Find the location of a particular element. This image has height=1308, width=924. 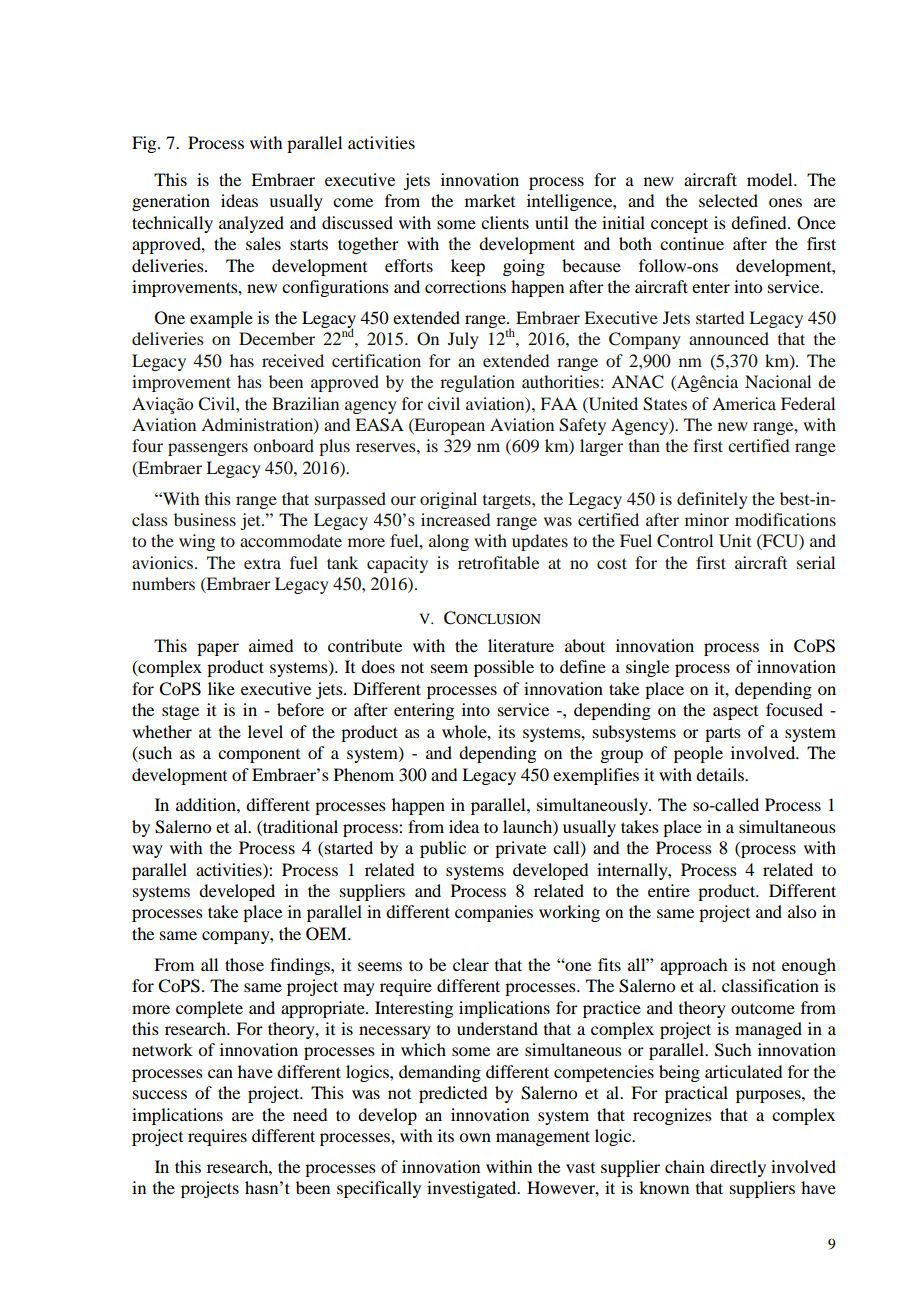

companies is located at coordinates (494, 913).
